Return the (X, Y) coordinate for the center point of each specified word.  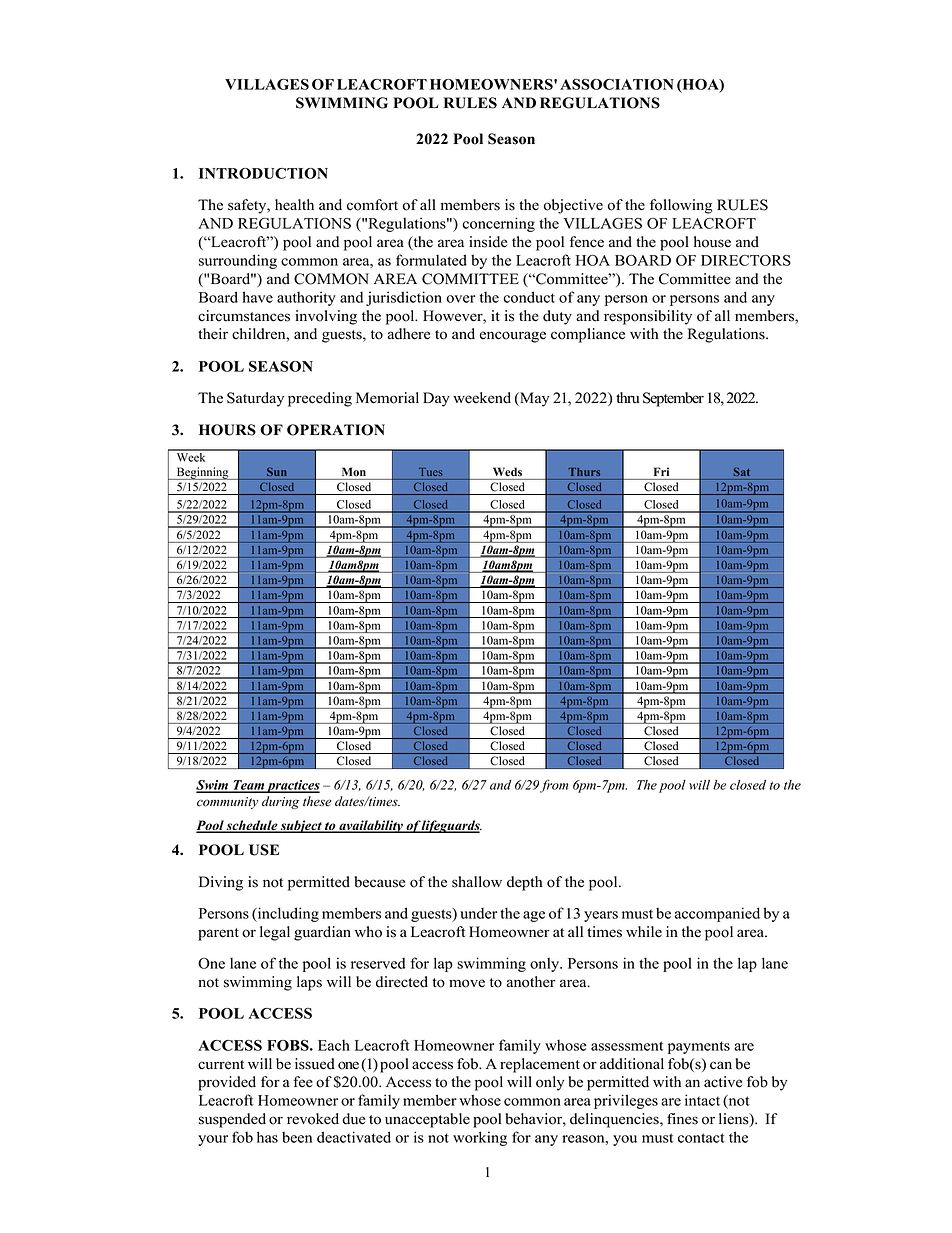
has (267, 1137)
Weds (507, 472)
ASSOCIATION (617, 84)
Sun (277, 471)
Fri (661, 471)
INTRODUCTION (263, 173)
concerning (498, 224)
